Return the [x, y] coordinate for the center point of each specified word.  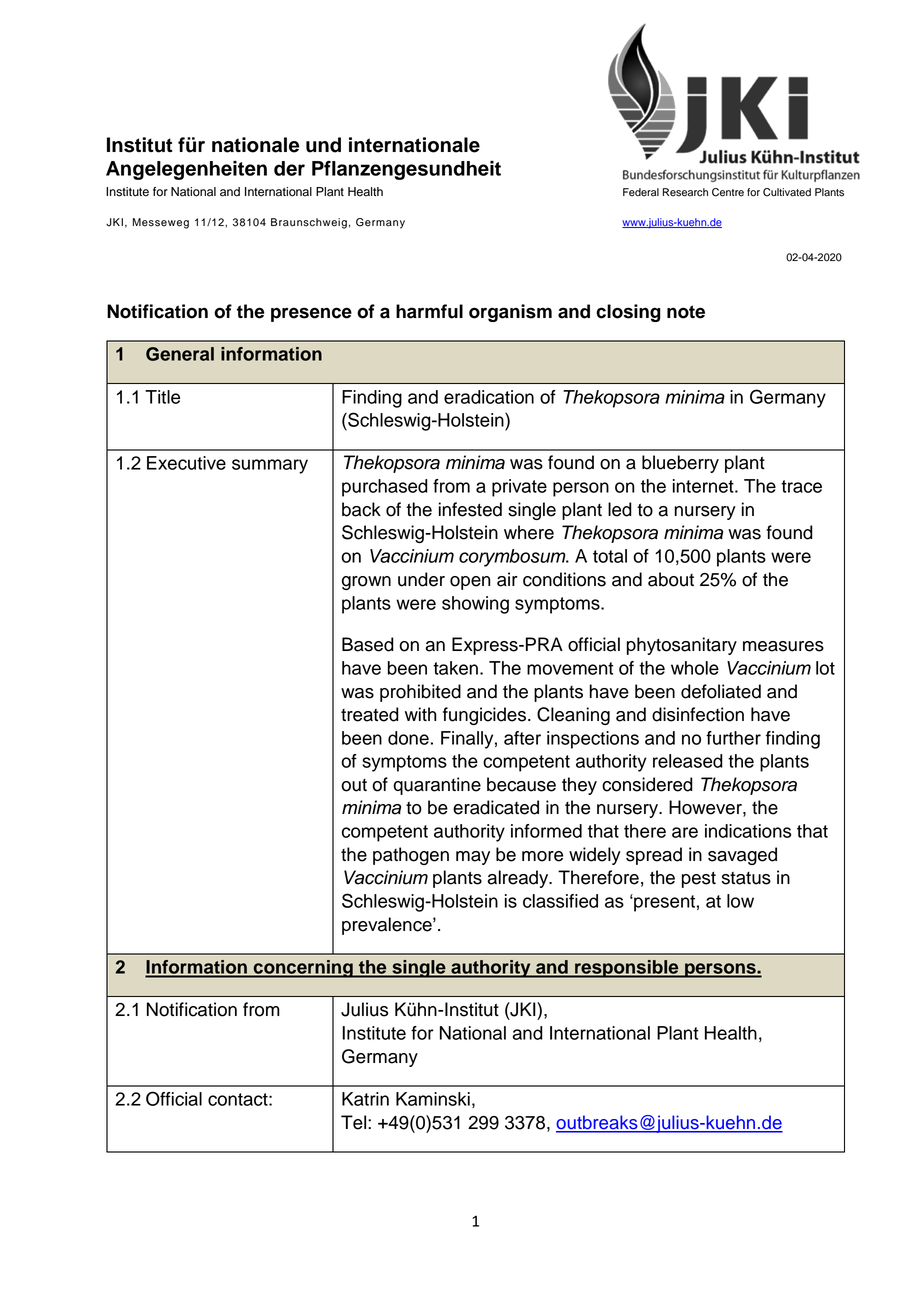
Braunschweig [309, 223]
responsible [627, 969]
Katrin [365, 1099]
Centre [728, 192]
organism [510, 313]
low [740, 901]
